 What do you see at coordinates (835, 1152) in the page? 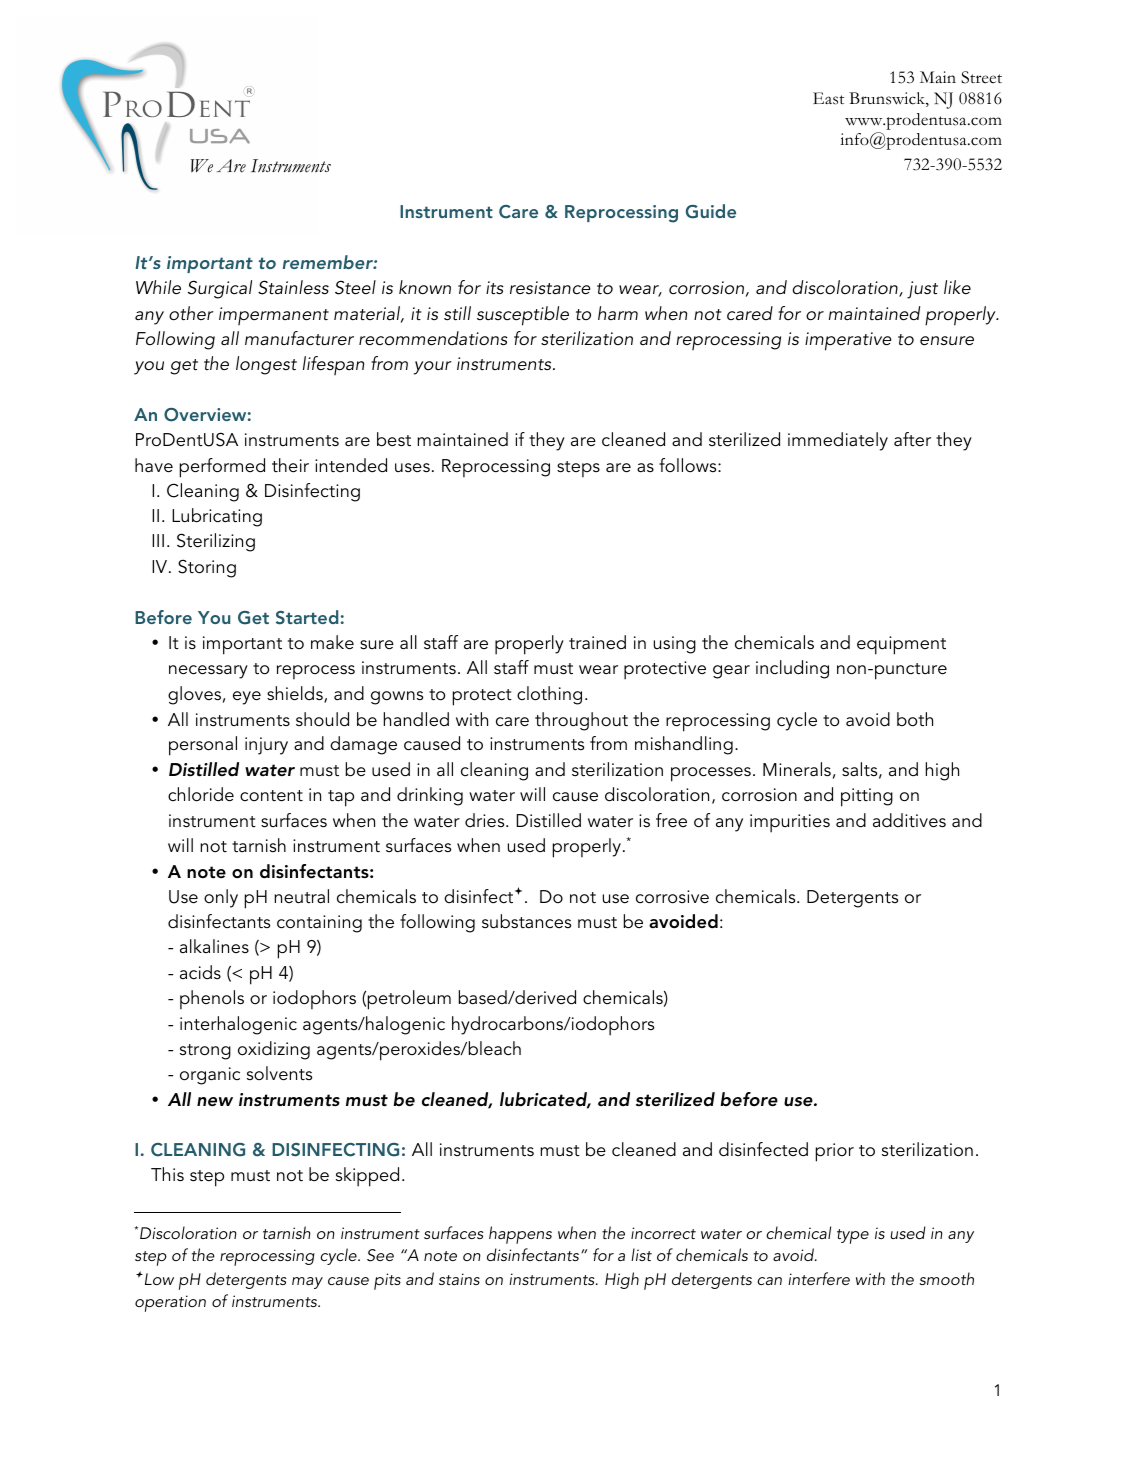
I see `prior` at bounding box center [835, 1152].
